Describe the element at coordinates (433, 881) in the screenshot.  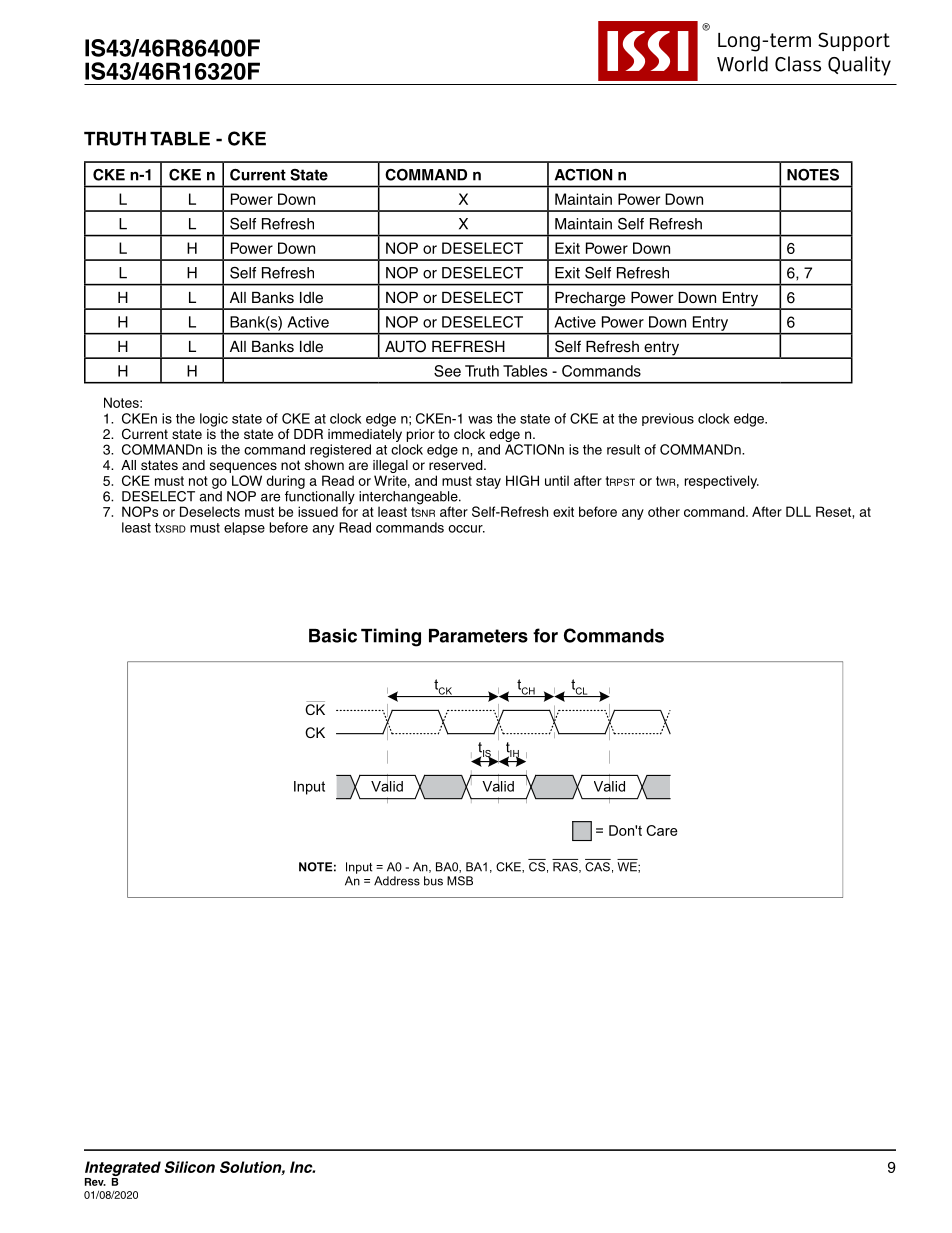
I see `bus` at that location.
